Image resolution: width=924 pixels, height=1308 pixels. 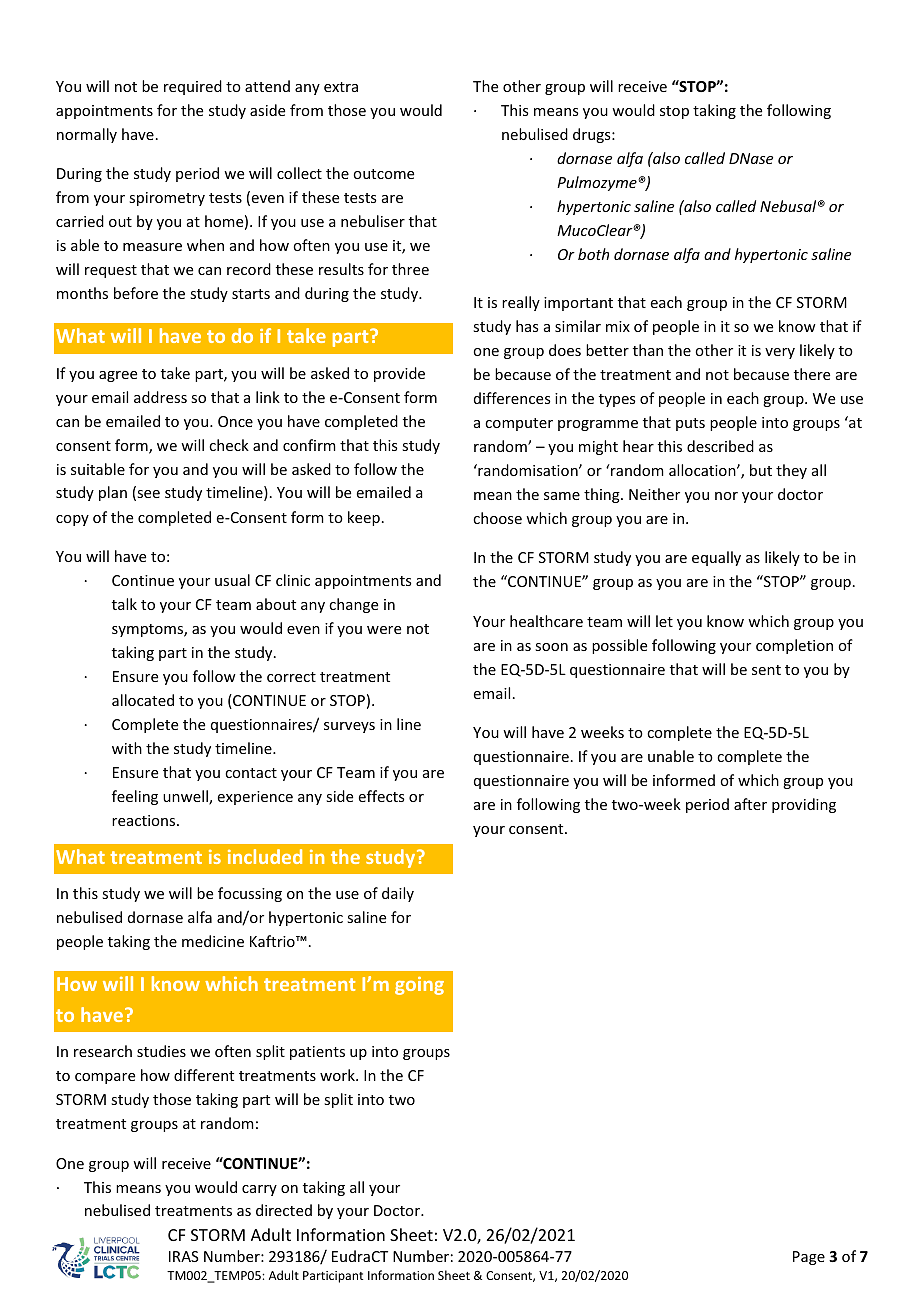 I want to click on outcome, so click(x=383, y=174).
